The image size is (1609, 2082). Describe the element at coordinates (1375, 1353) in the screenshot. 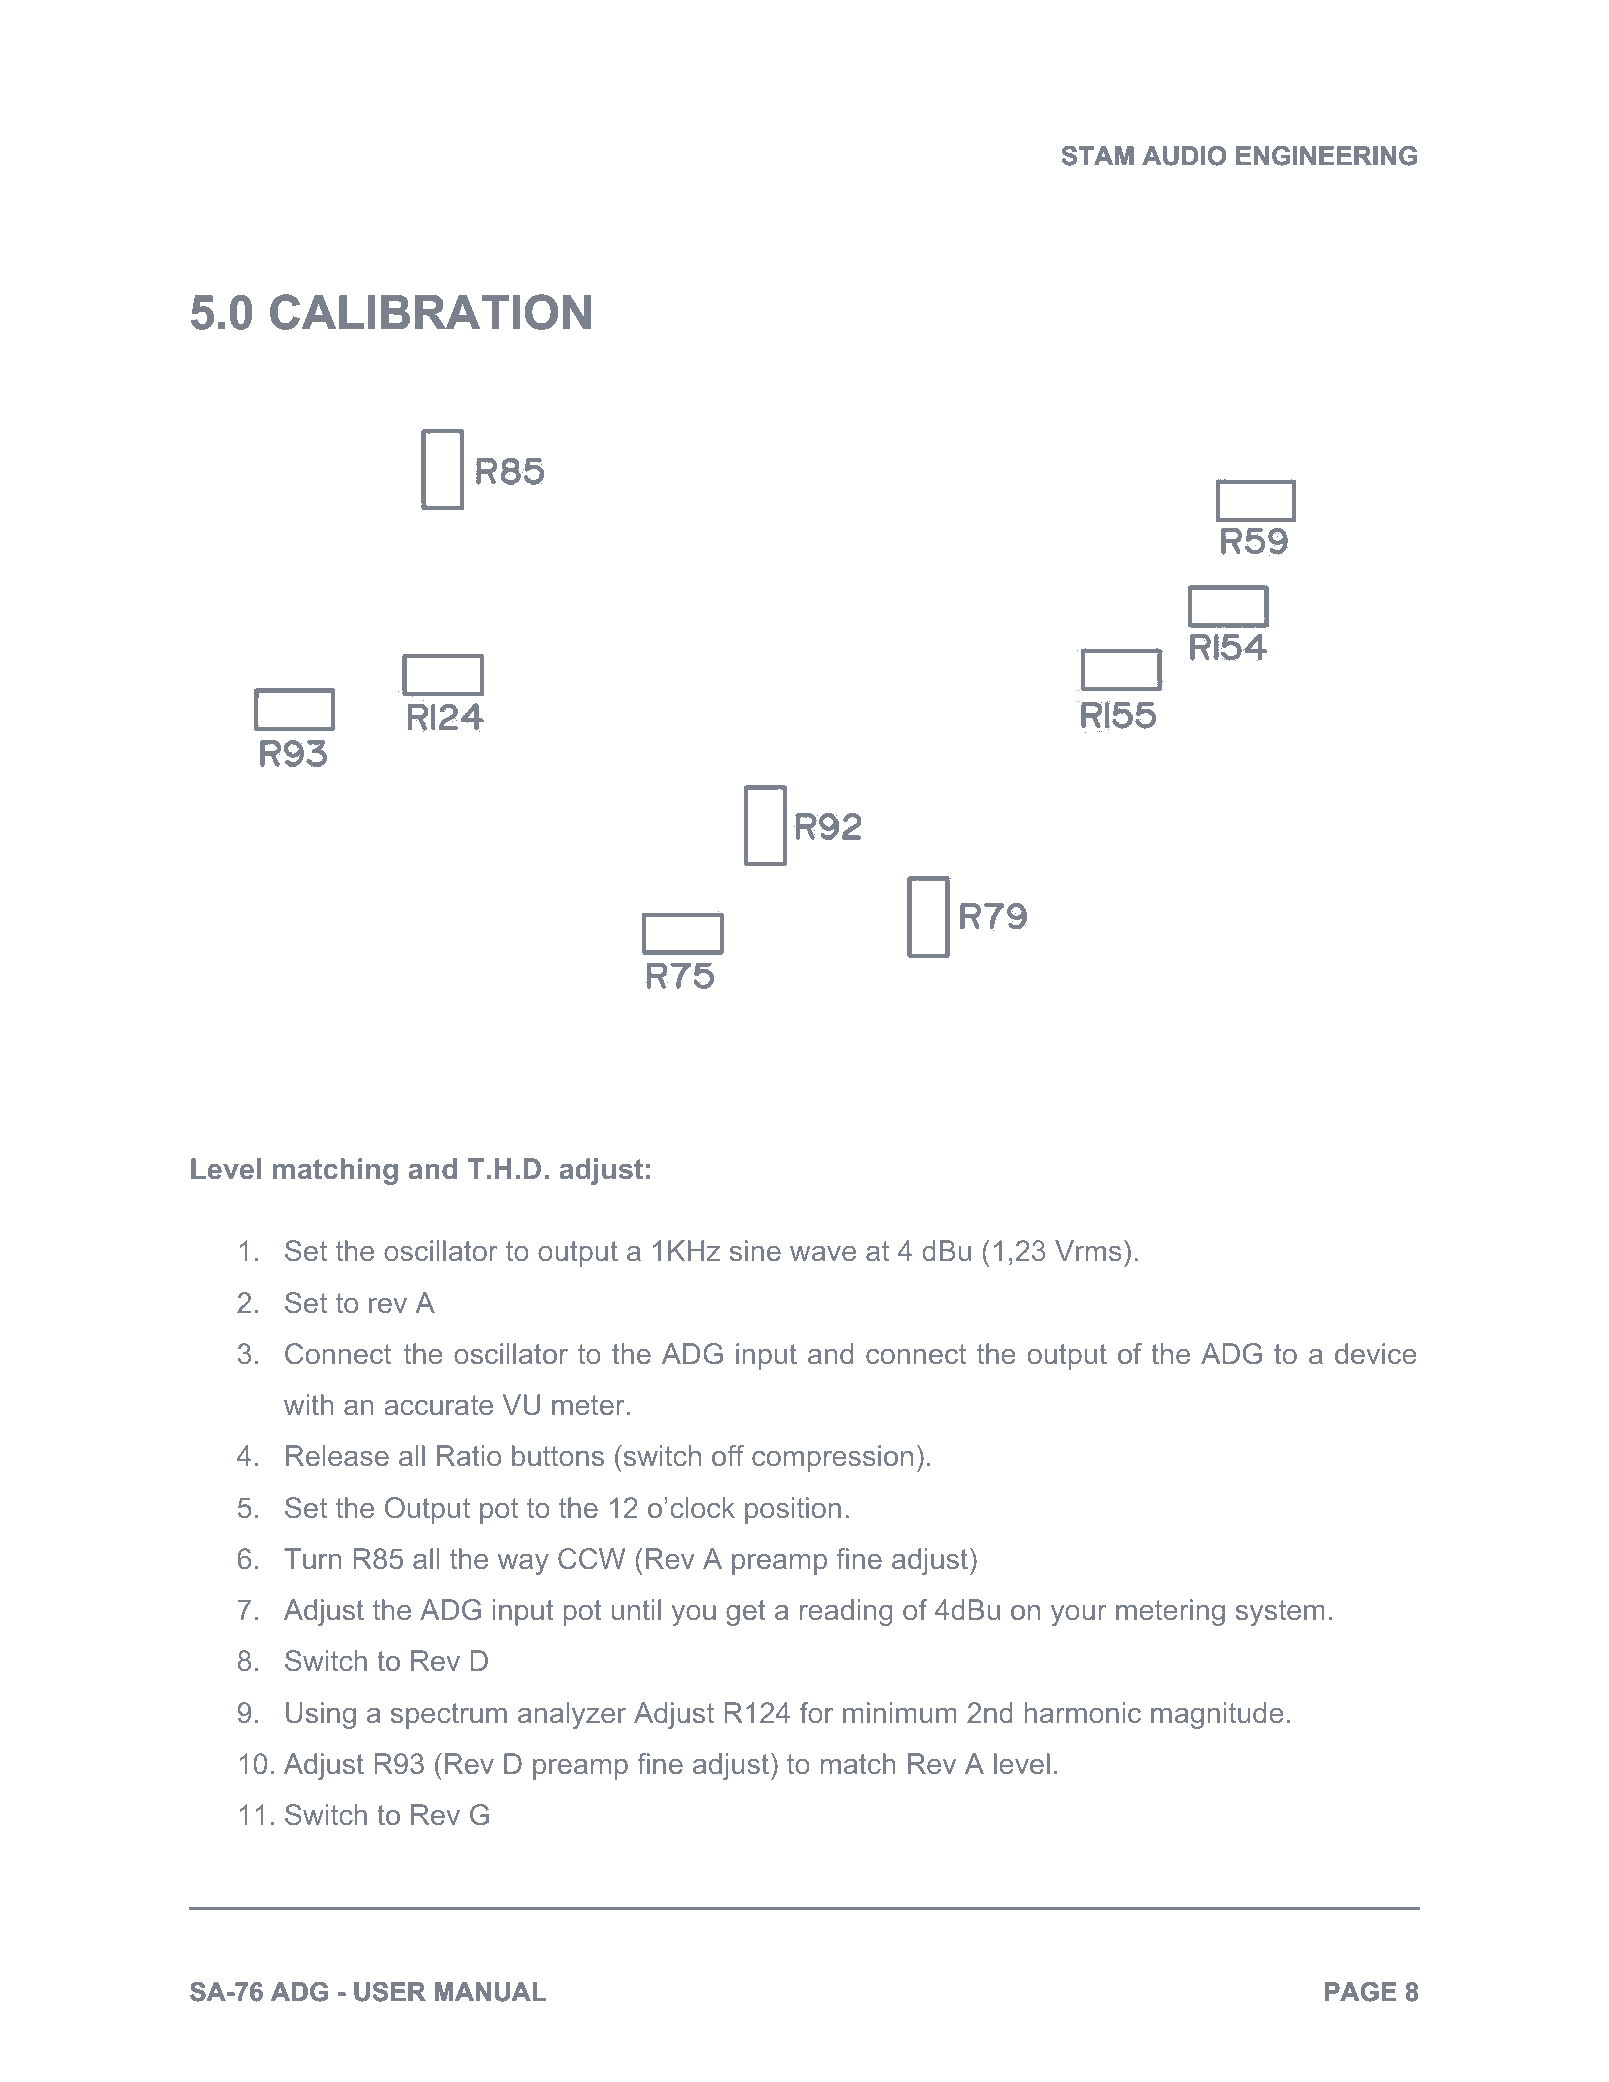

I see `device` at that location.
